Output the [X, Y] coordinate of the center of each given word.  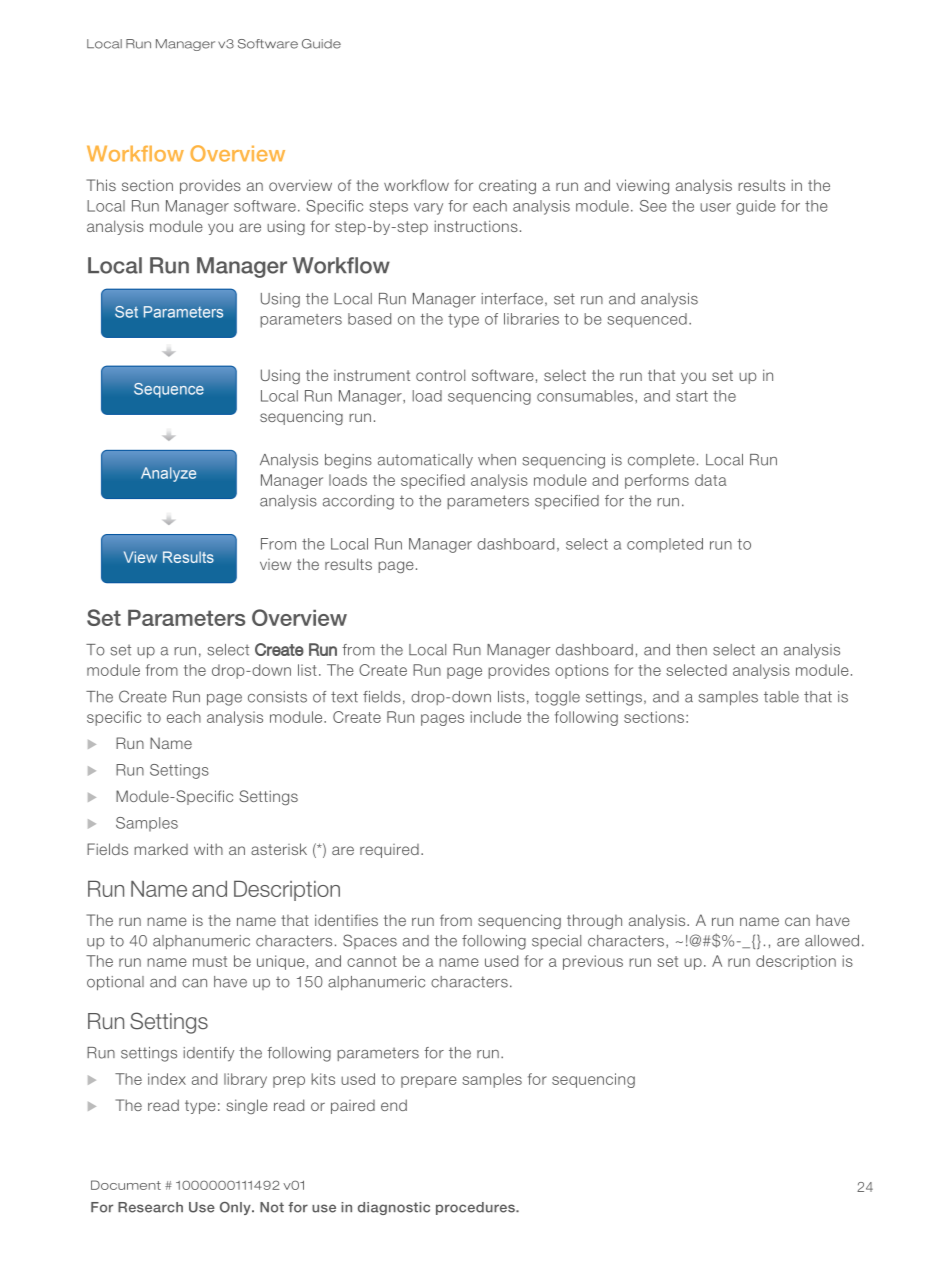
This [101, 185]
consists [277, 697]
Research [150, 1207]
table [781, 697]
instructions [476, 226]
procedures [476, 1208]
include [496, 717]
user [715, 207]
